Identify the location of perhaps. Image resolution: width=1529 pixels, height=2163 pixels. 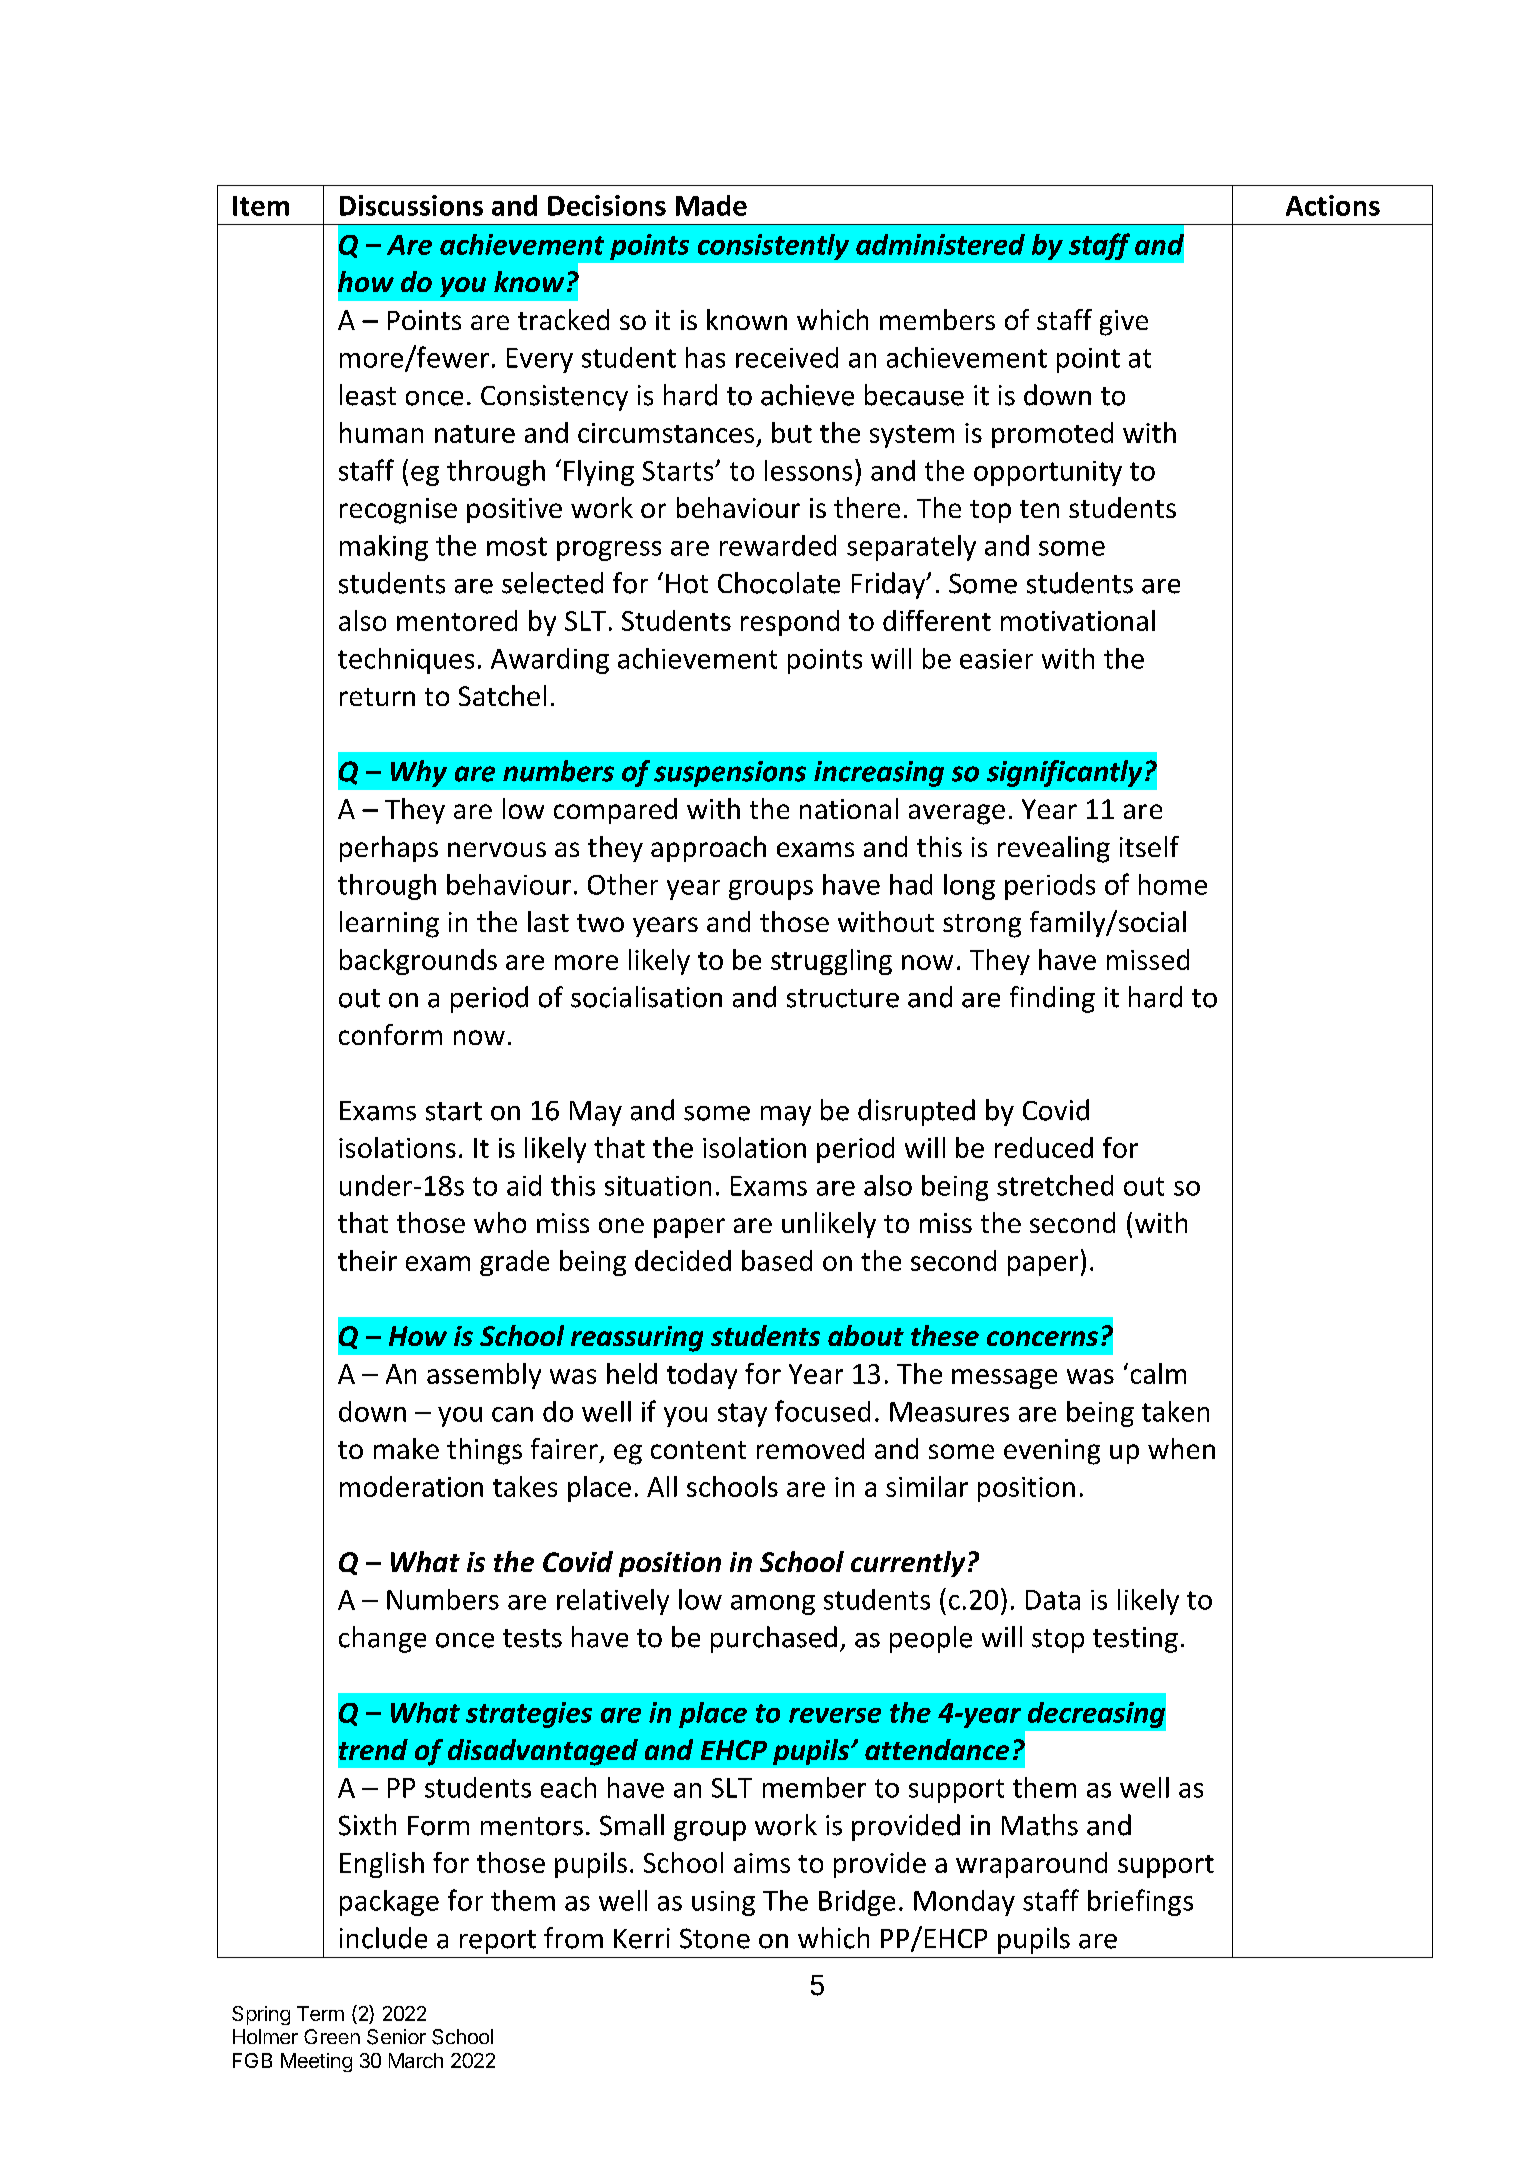
(389, 849).
